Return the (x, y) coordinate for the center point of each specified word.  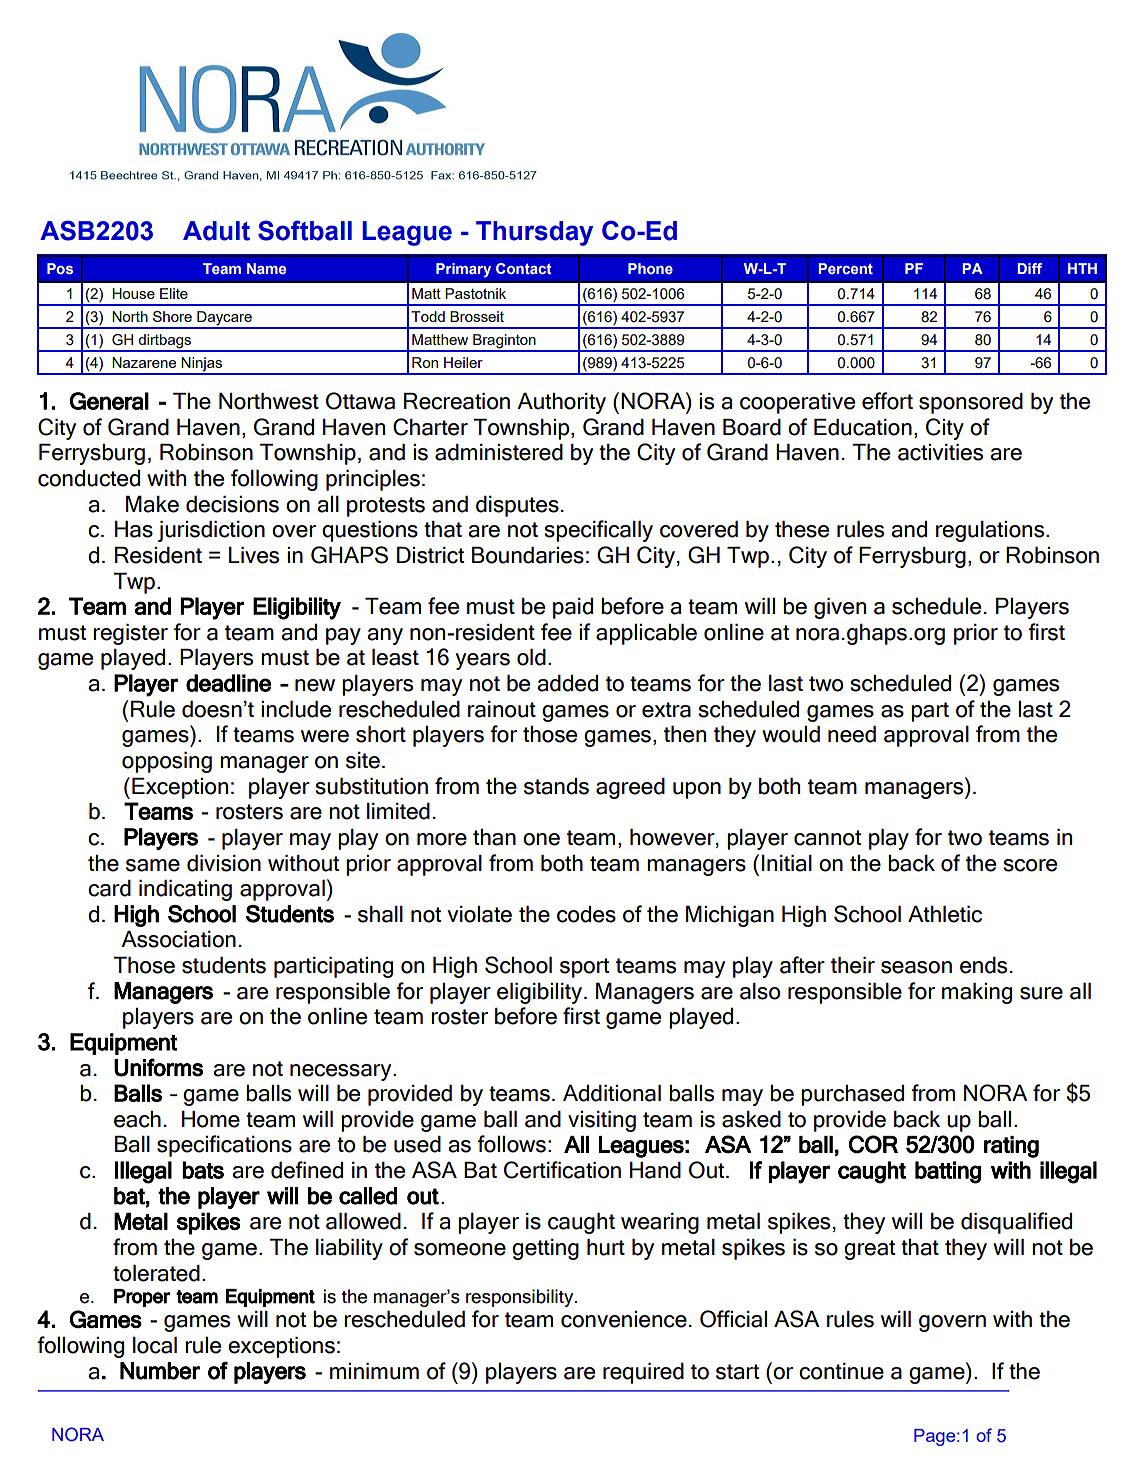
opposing (167, 762)
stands (556, 786)
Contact (524, 268)
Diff (1030, 268)
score (1030, 865)
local (155, 1345)
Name (266, 268)
